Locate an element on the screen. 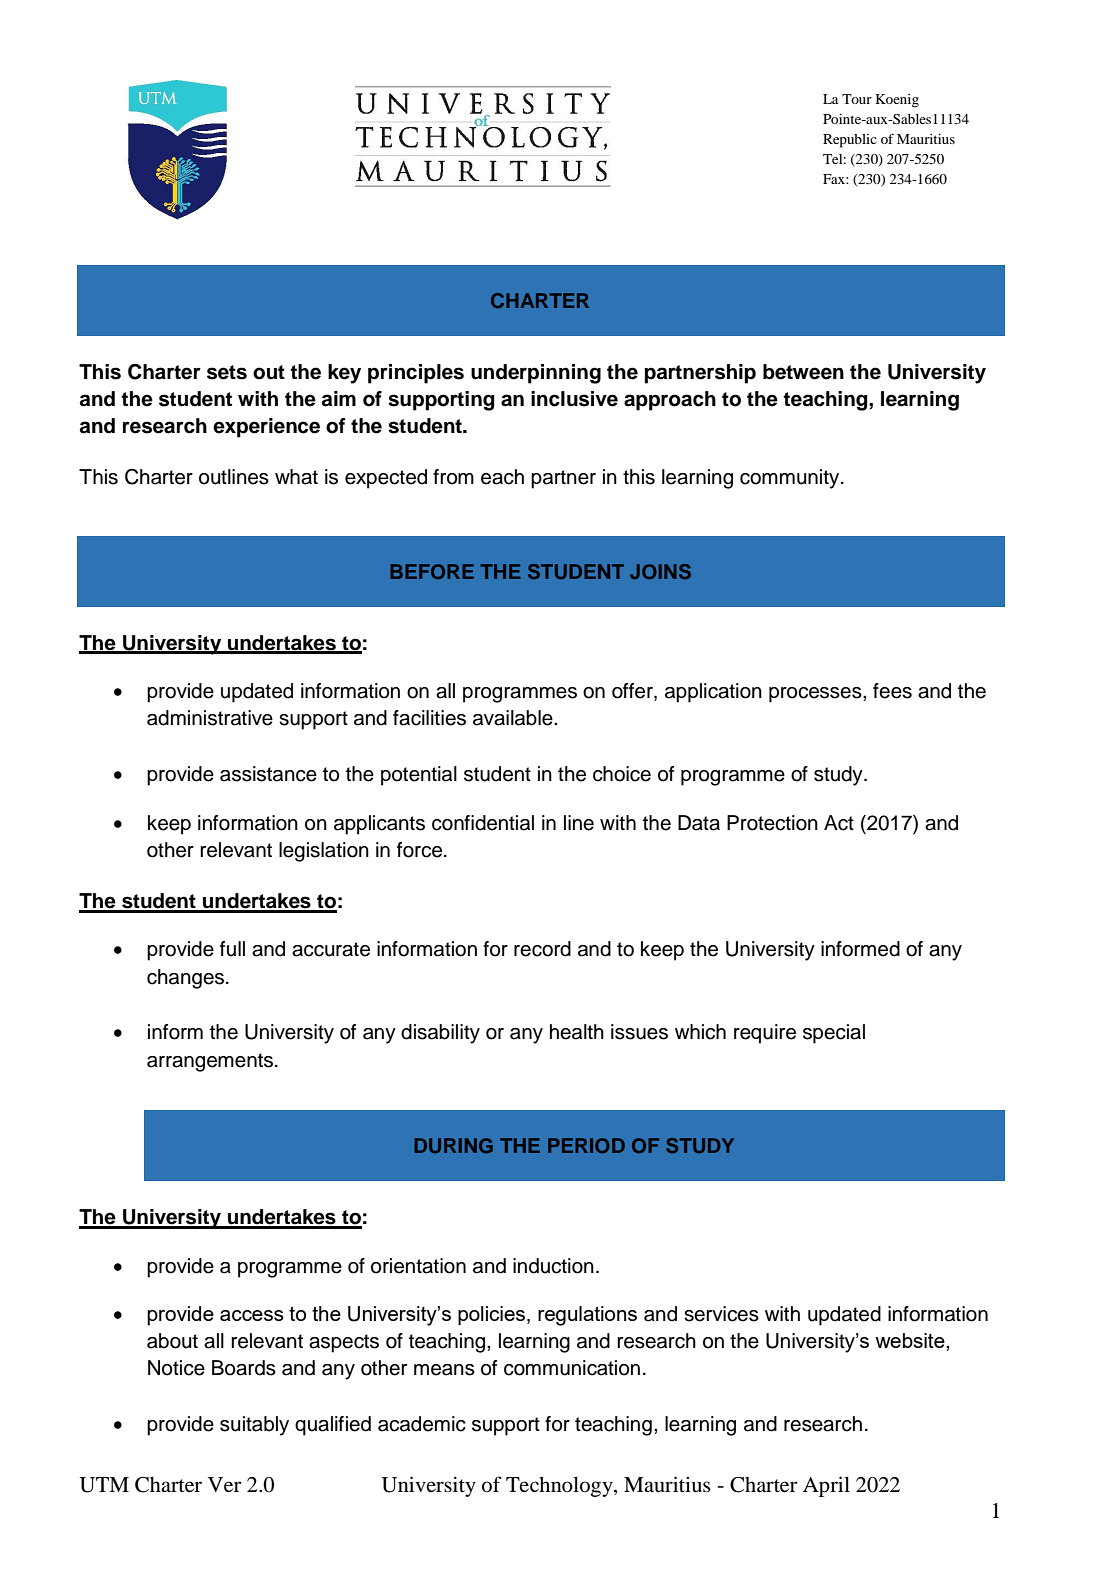 The image size is (1112, 1573). suitably is located at coordinates (254, 1426).
